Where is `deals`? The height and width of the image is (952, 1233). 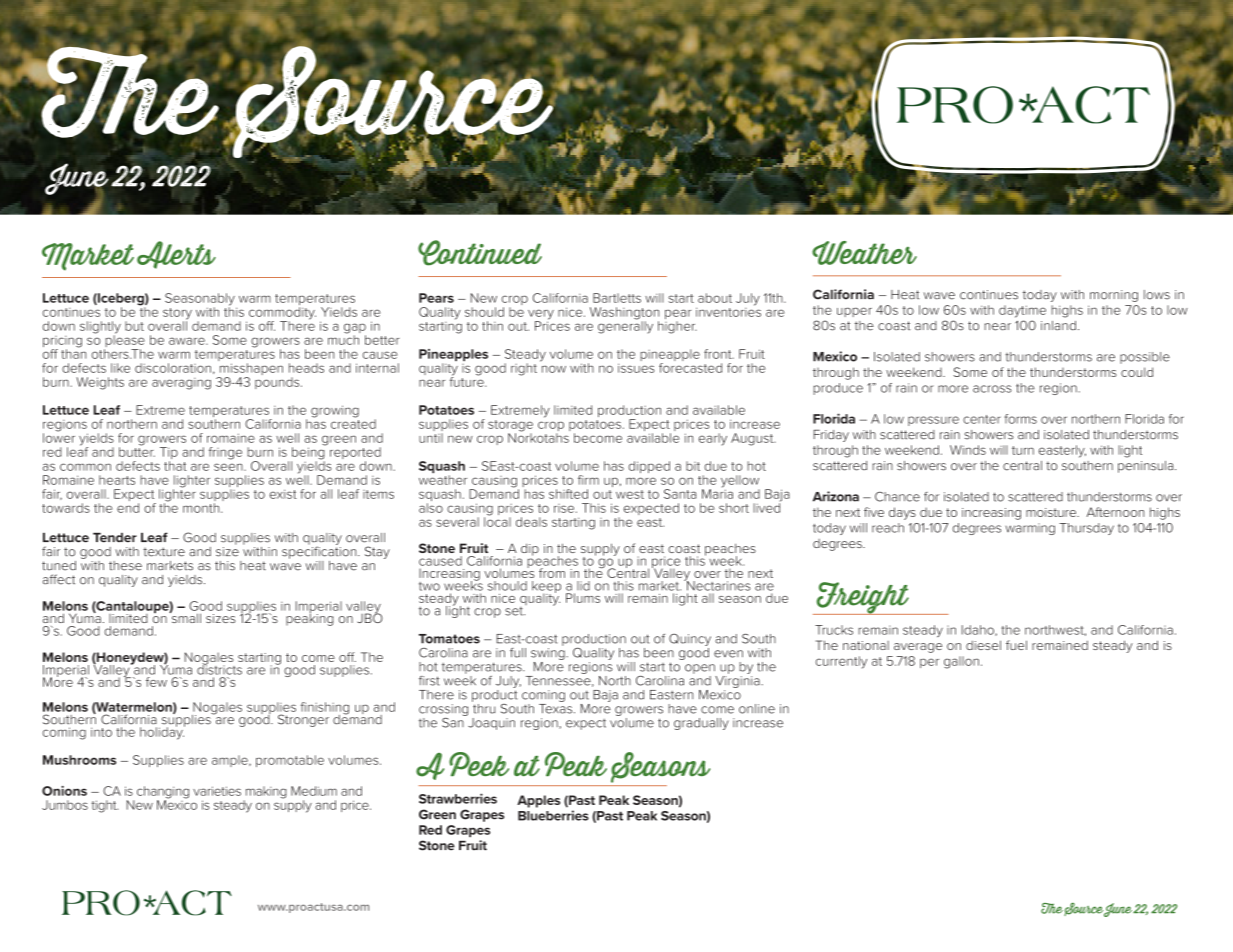 deals is located at coordinates (531, 522).
